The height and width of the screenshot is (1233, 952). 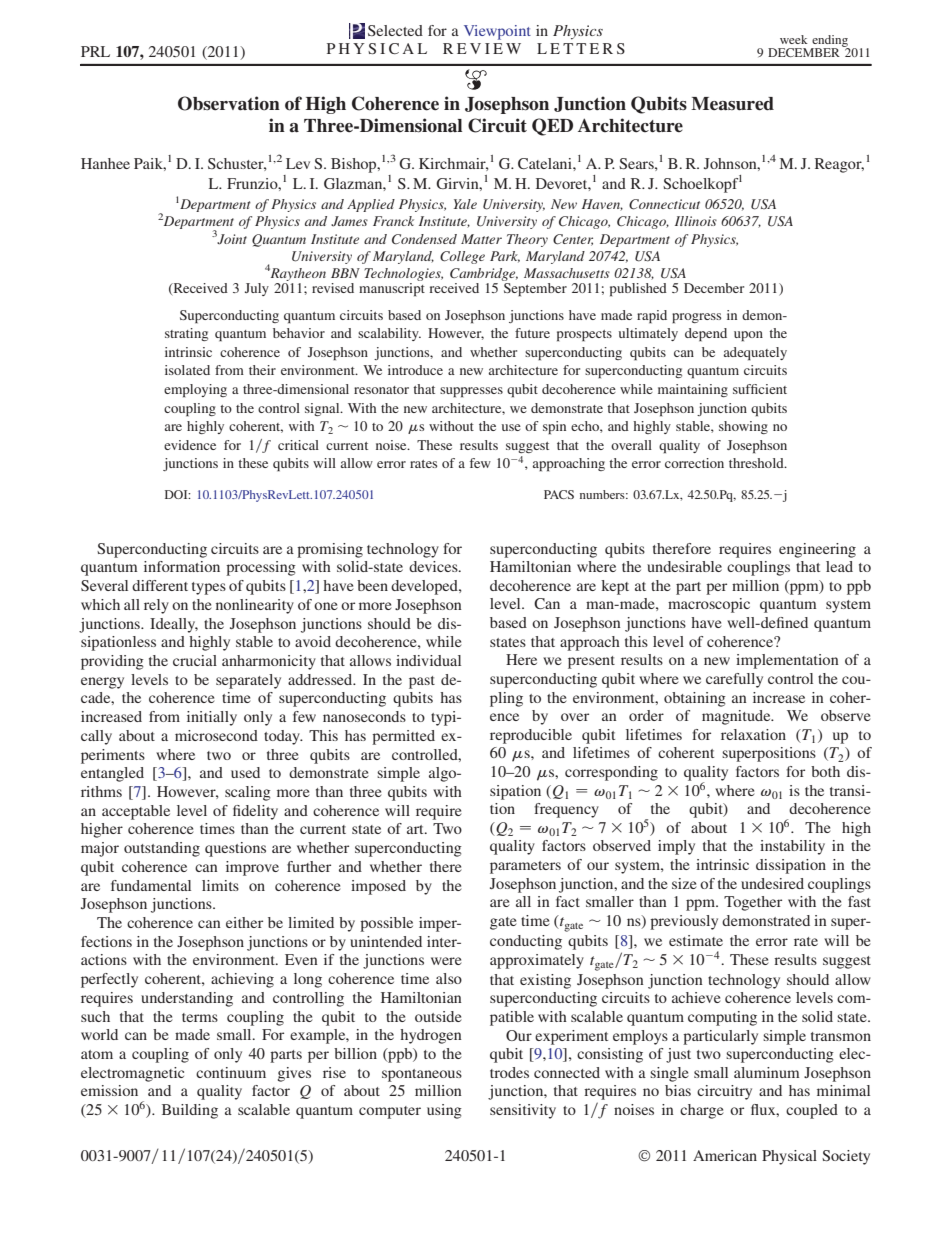 I want to click on types, so click(x=209, y=588).
